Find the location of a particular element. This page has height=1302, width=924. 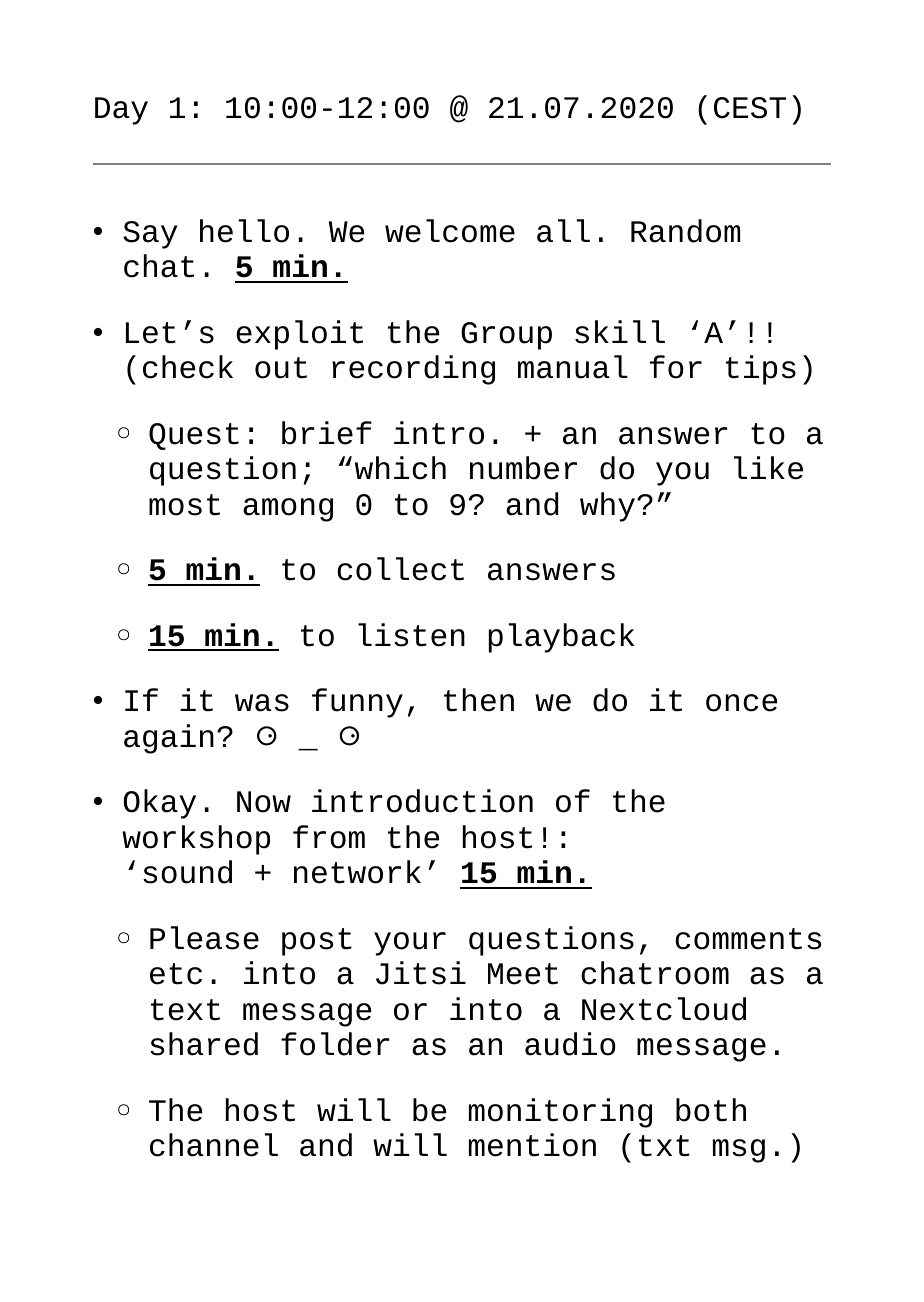

mention is located at coordinates (532, 1145).
